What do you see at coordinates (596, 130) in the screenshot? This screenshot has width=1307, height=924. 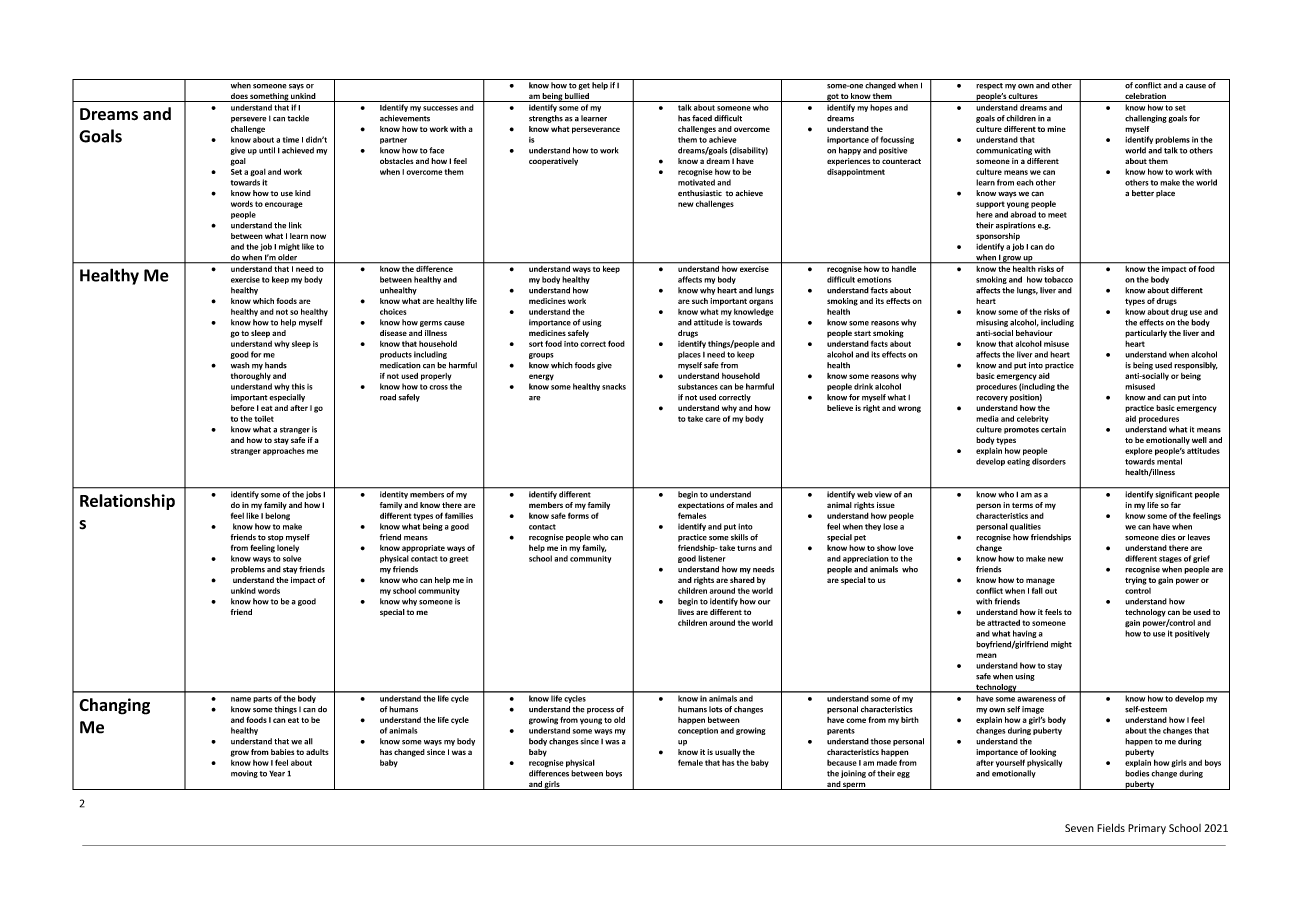 I see `perseverance` at bounding box center [596, 130].
